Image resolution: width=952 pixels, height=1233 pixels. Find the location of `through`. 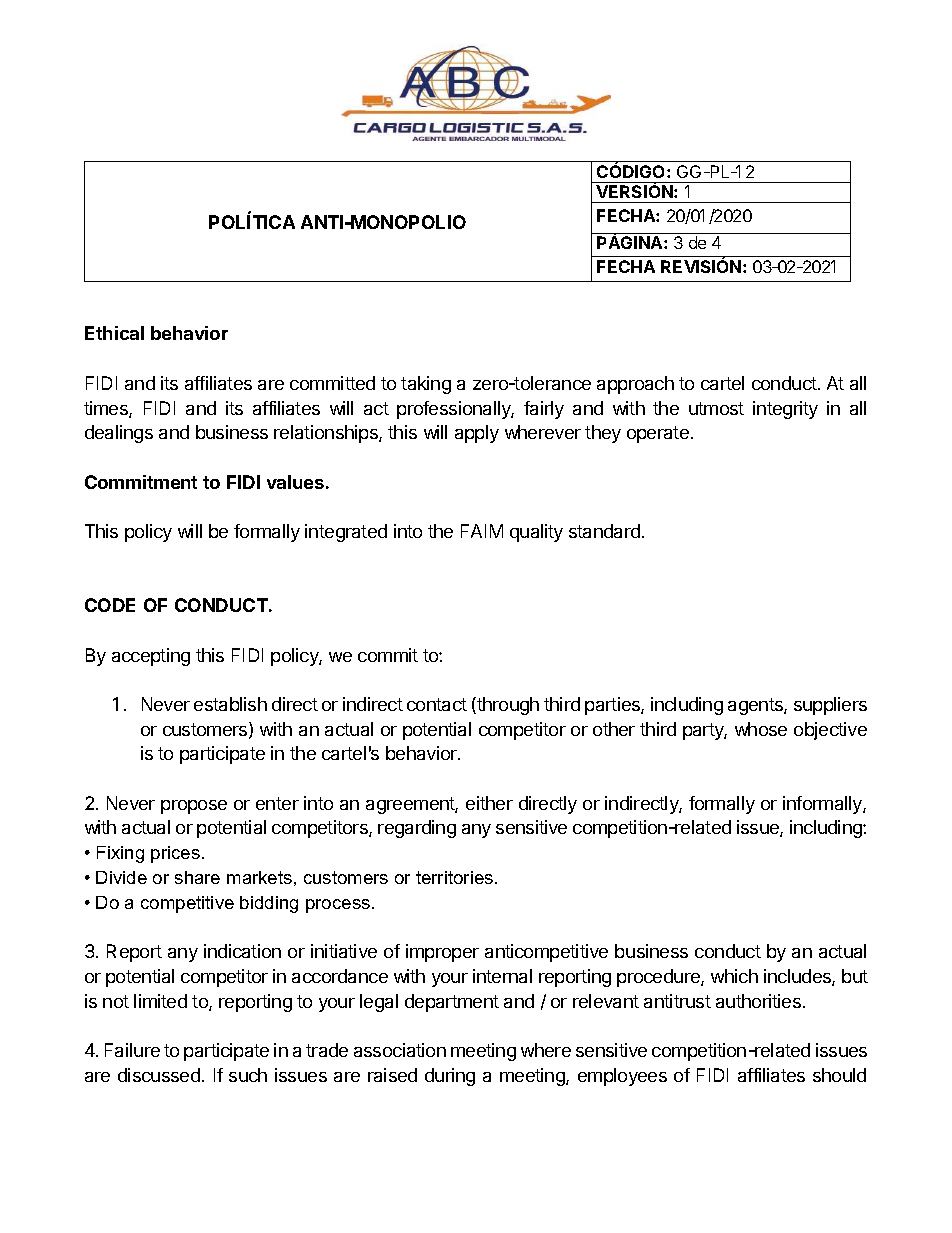

through is located at coordinates (507, 706).
